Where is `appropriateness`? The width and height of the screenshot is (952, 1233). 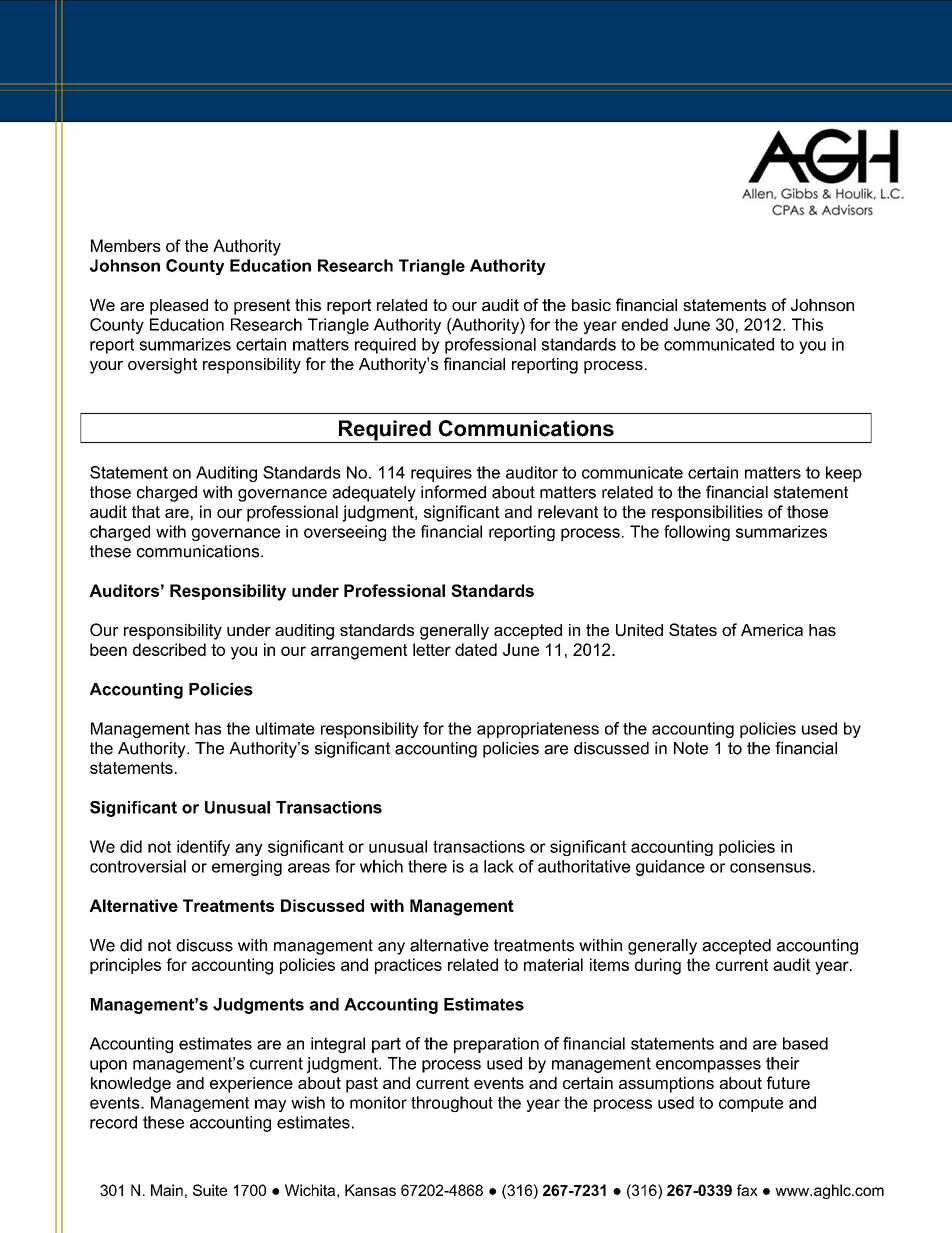
appropriateness is located at coordinates (538, 730).
